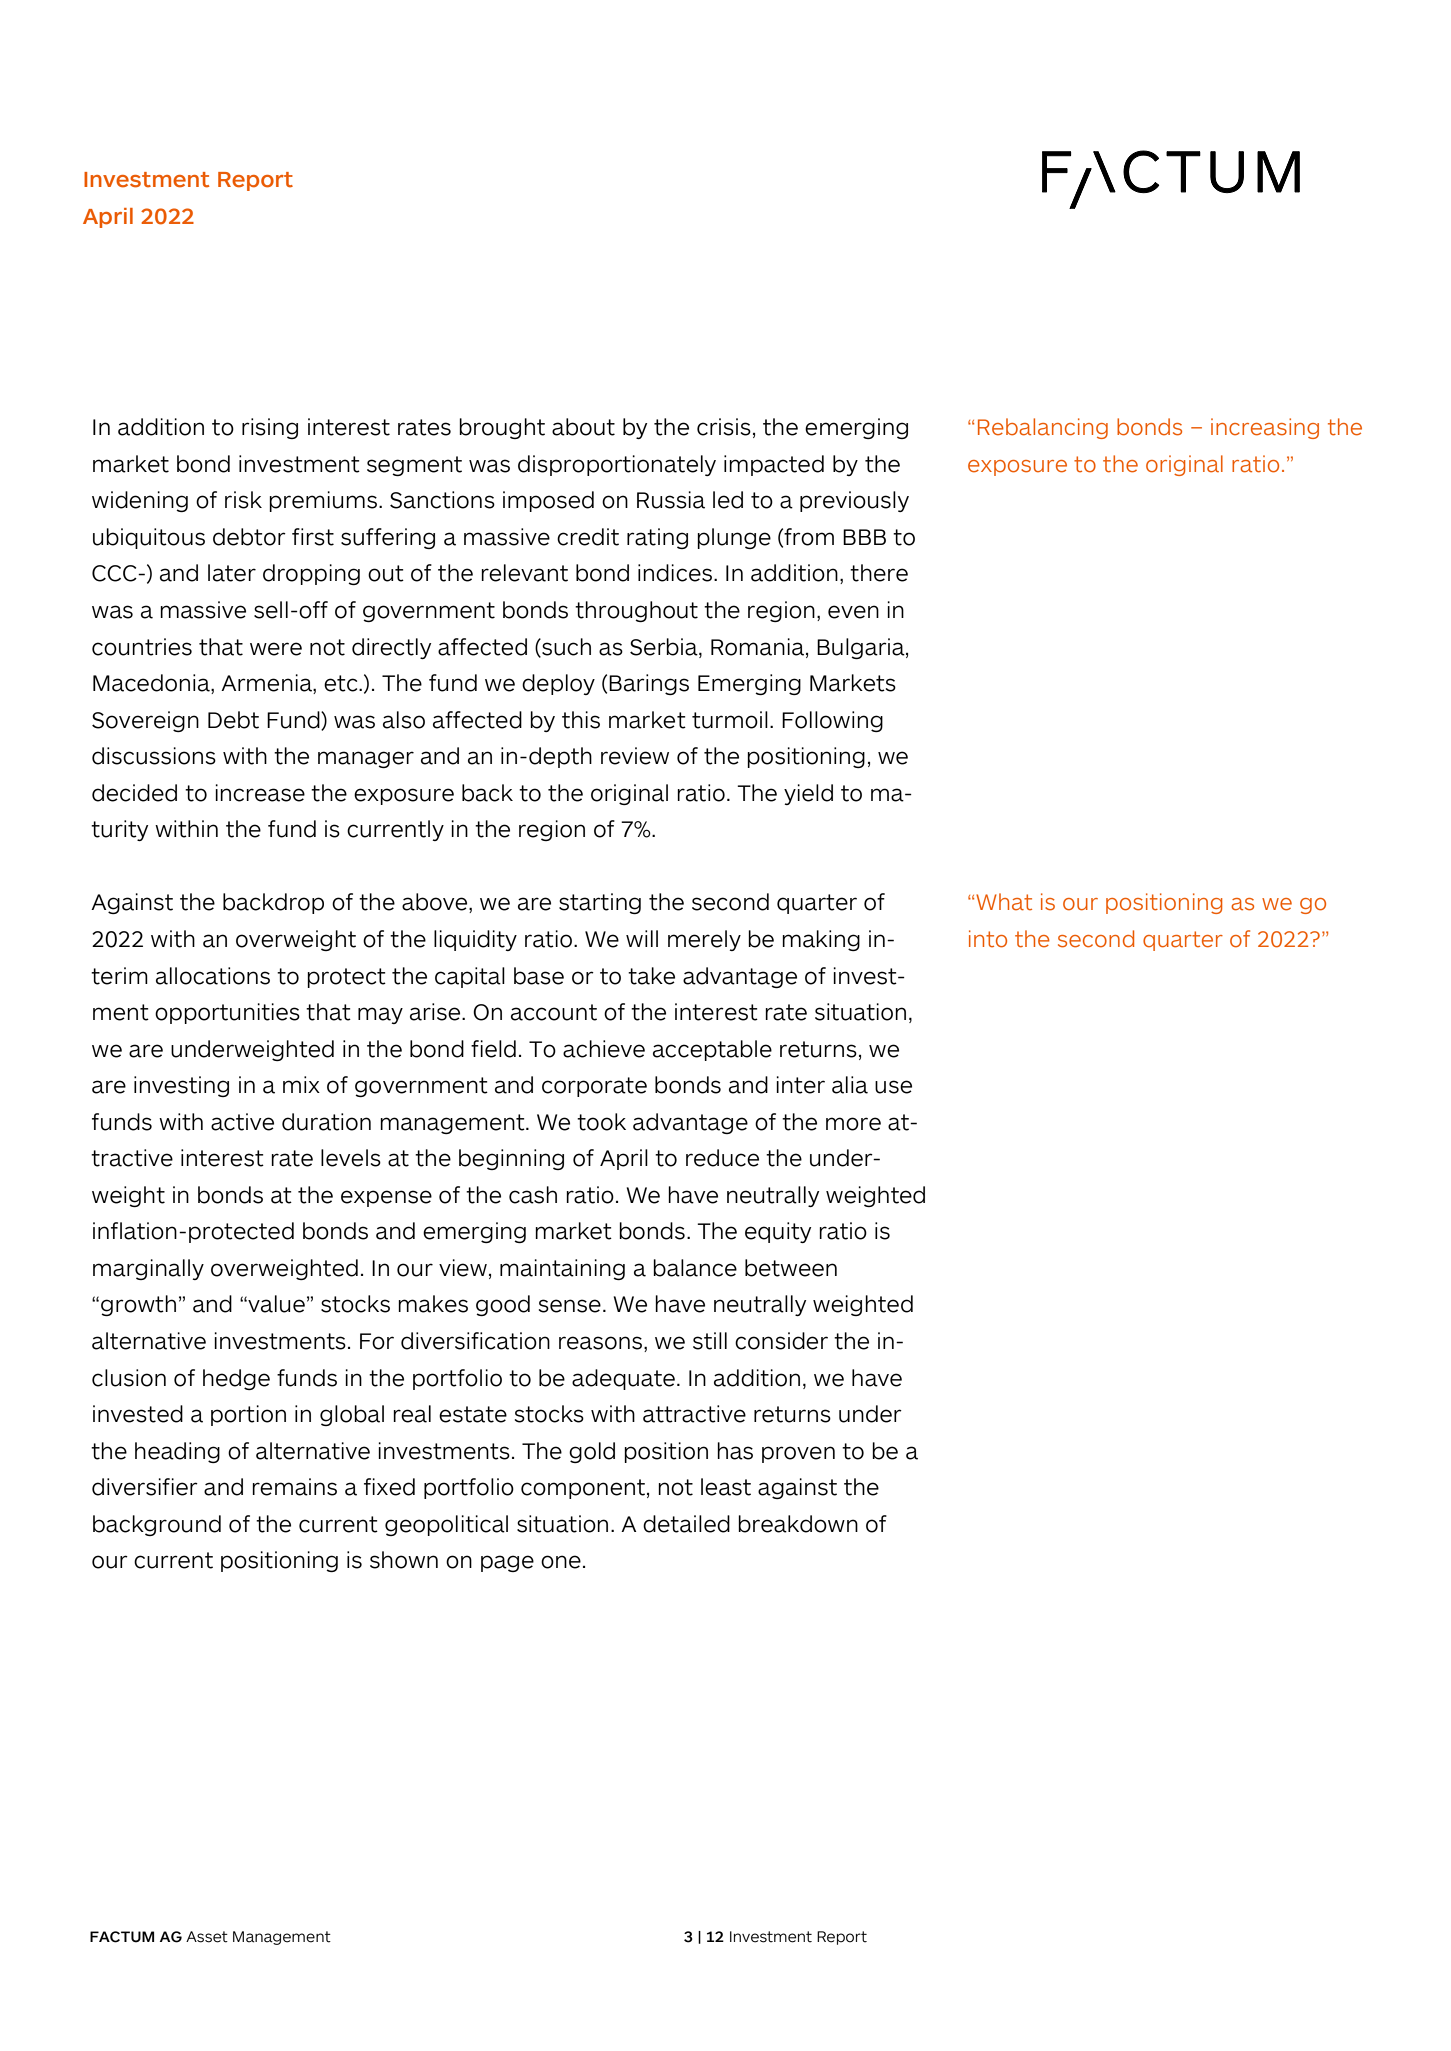 This screenshot has width=1451, height=2051. What do you see at coordinates (351, 1158) in the screenshot?
I see `levels` at bounding box center [351, 1158].
